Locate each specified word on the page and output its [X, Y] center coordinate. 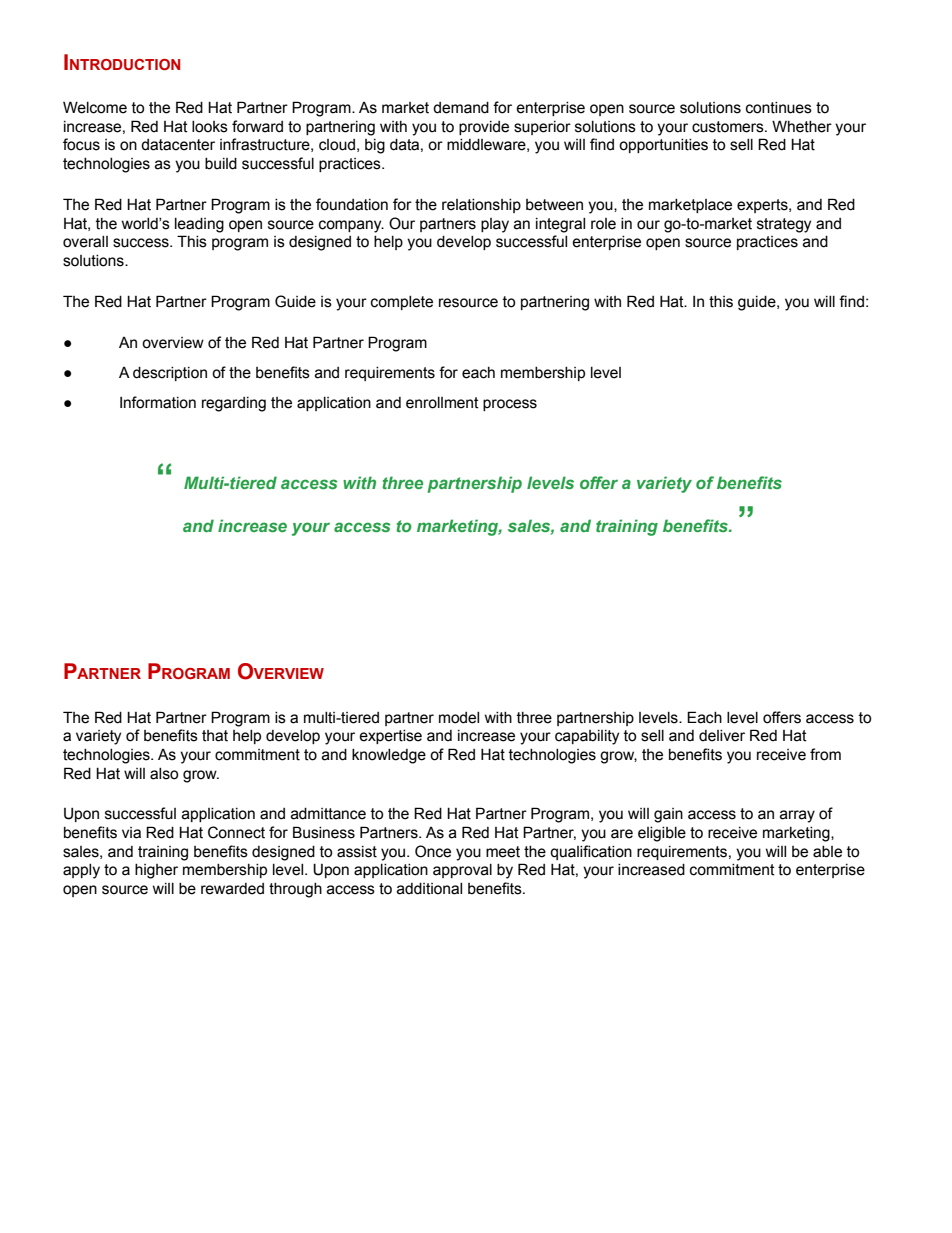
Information [158, 402]
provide [484, 128]
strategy [784, 225]
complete [402, 303]
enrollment [442, 403]
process [510, 405]
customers [729, 127]
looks [210, 127]
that [215, 736]
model [459, 718]
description [170, 374]
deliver [722, 736]
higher [156, 871]
